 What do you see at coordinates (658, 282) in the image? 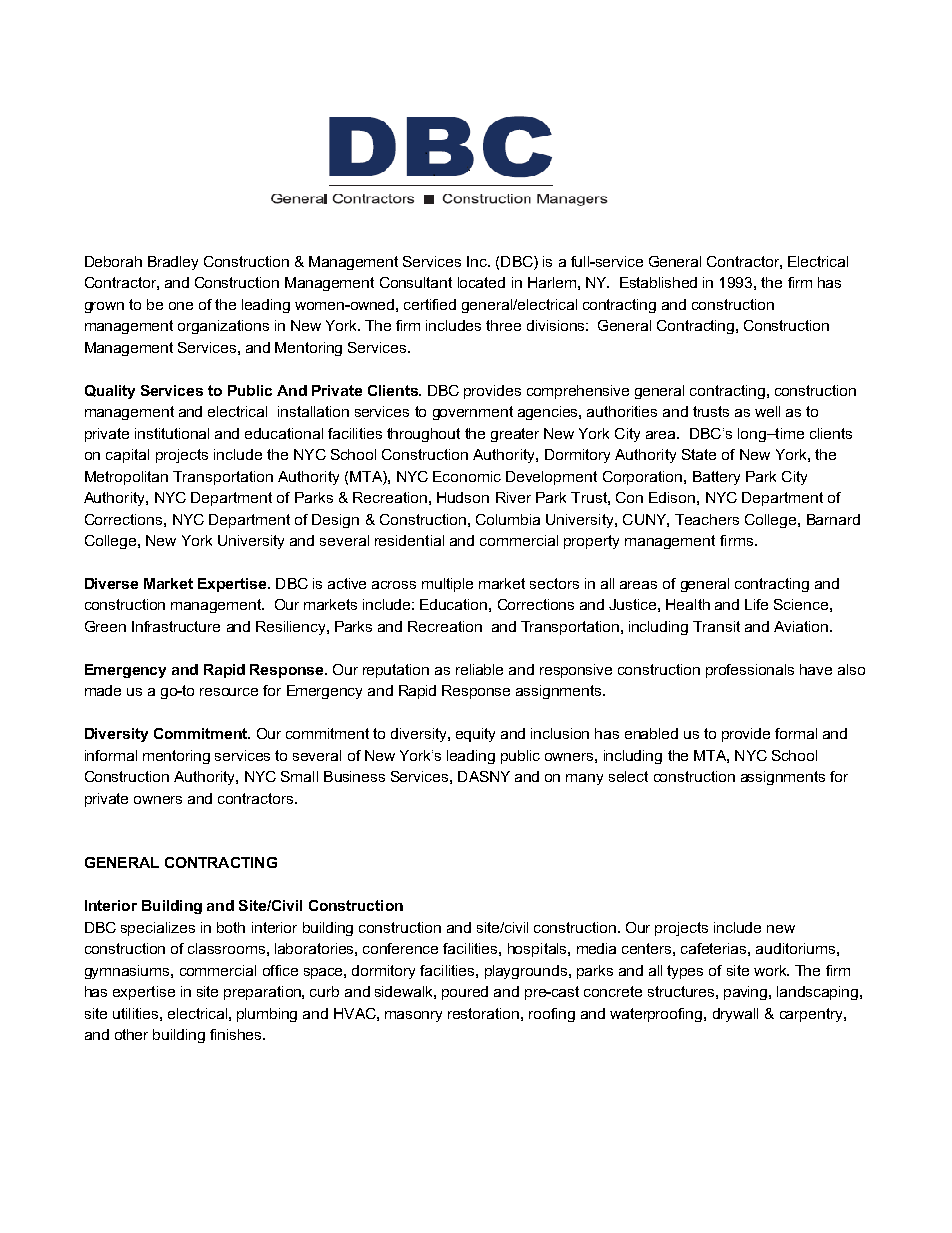
I see `Established` at bounding box center [658, 282].
